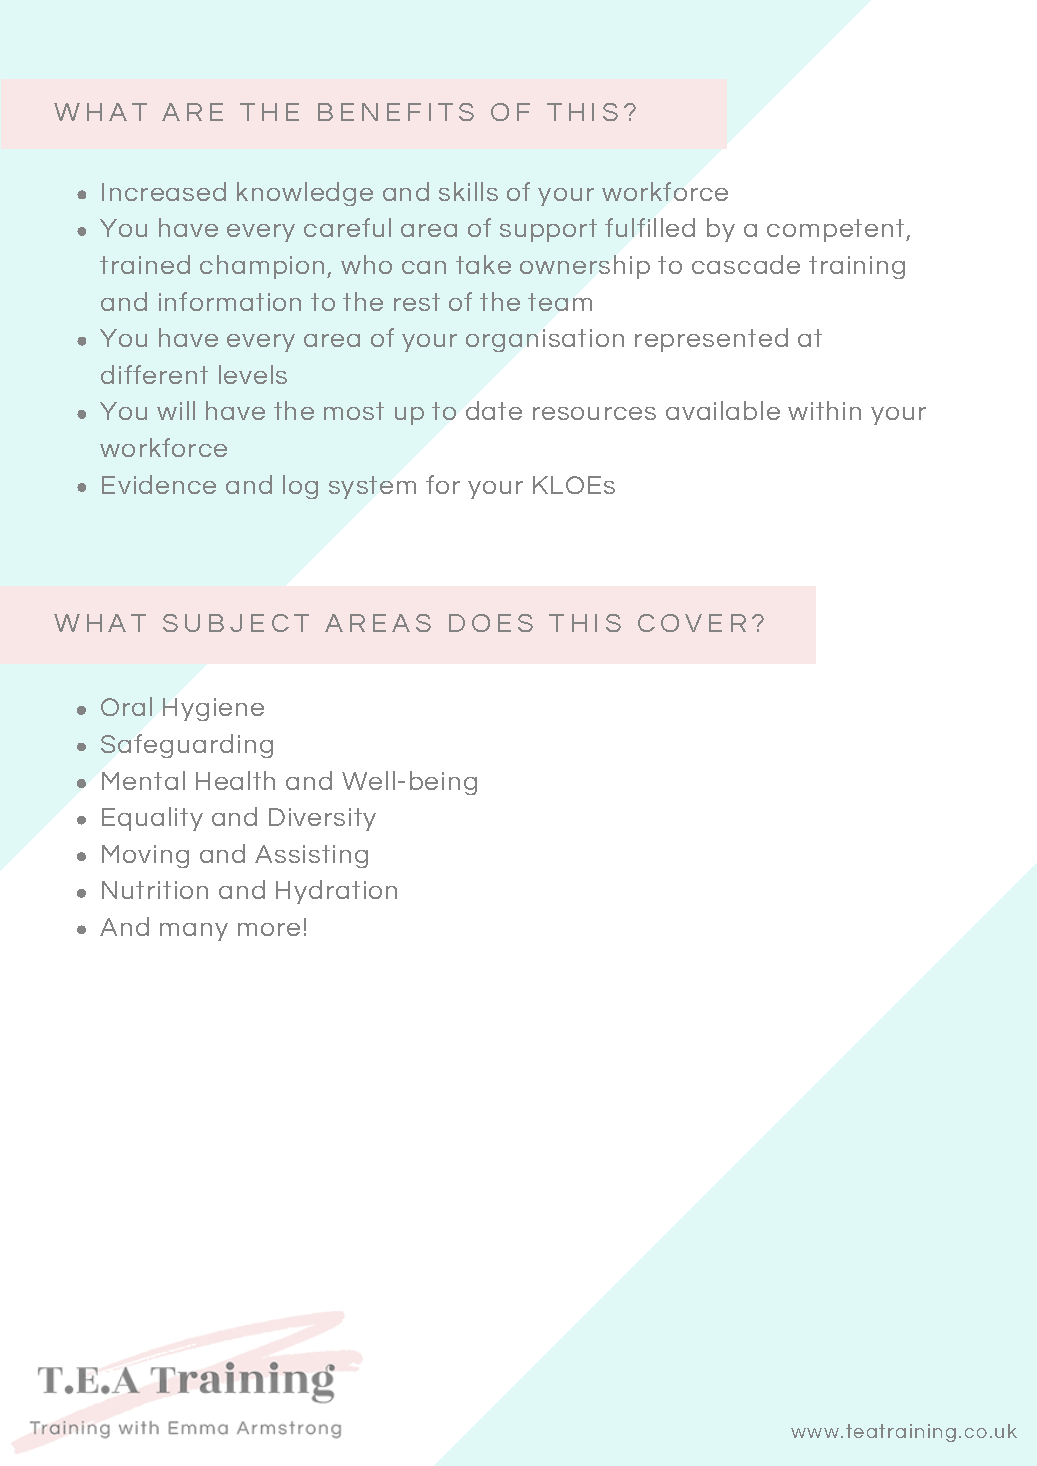  What do you see at coordinates (824, 410) in the document?
I see `within` at bounding box center [824, 410].
